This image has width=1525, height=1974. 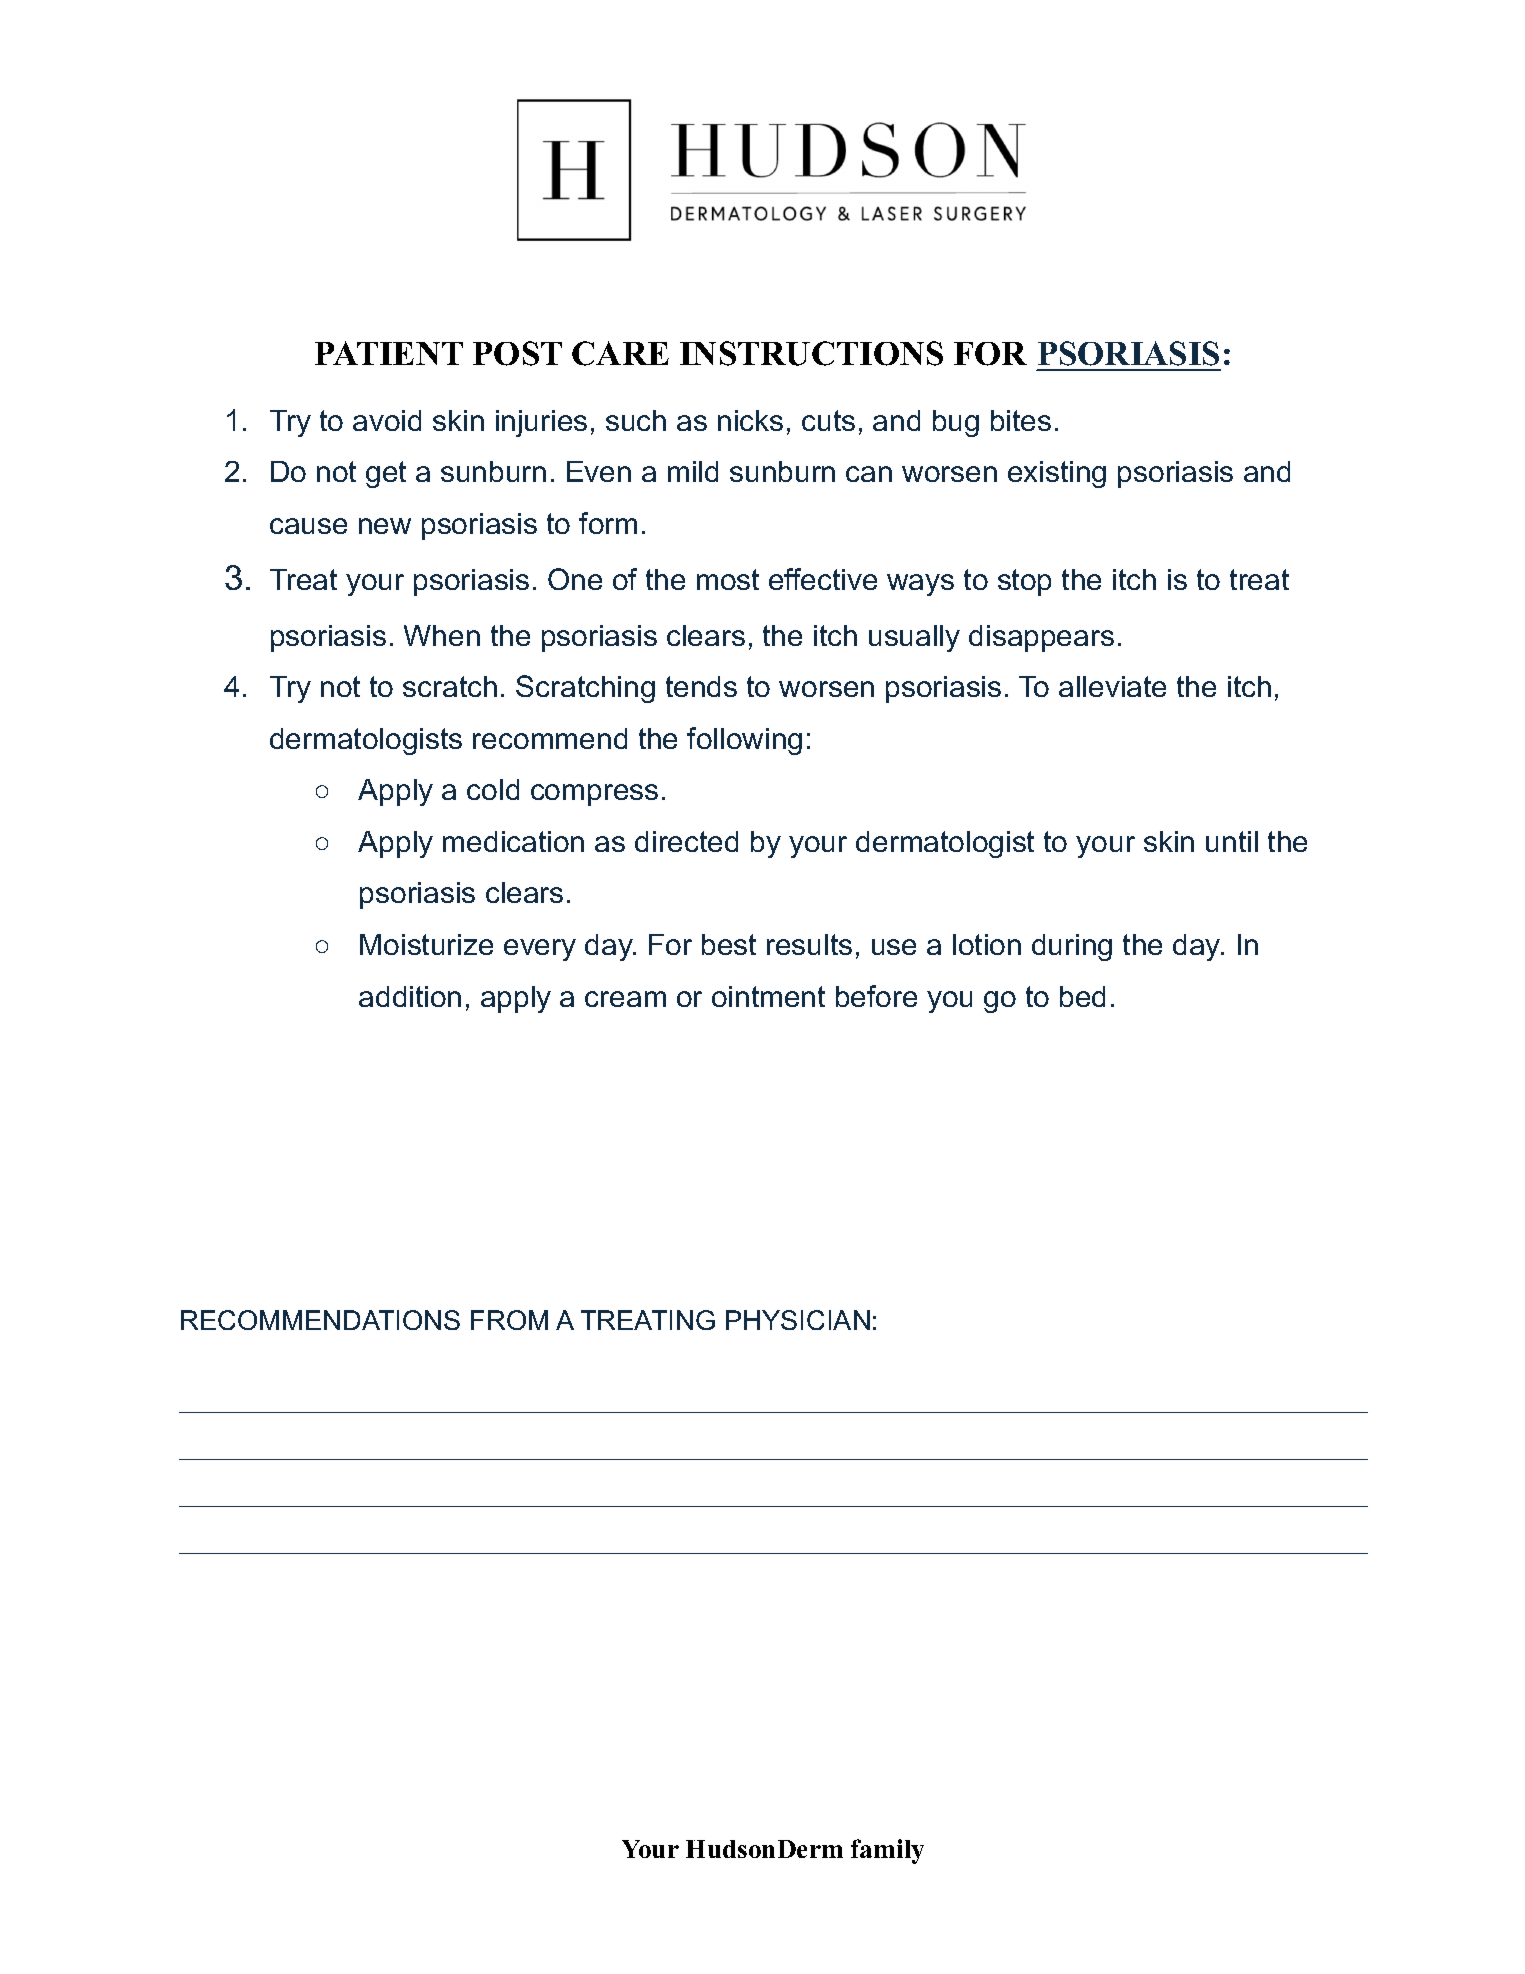 What do you see at coordinates (410, 996) in the image?
I see `addition` at bounding box center [410, 996].
